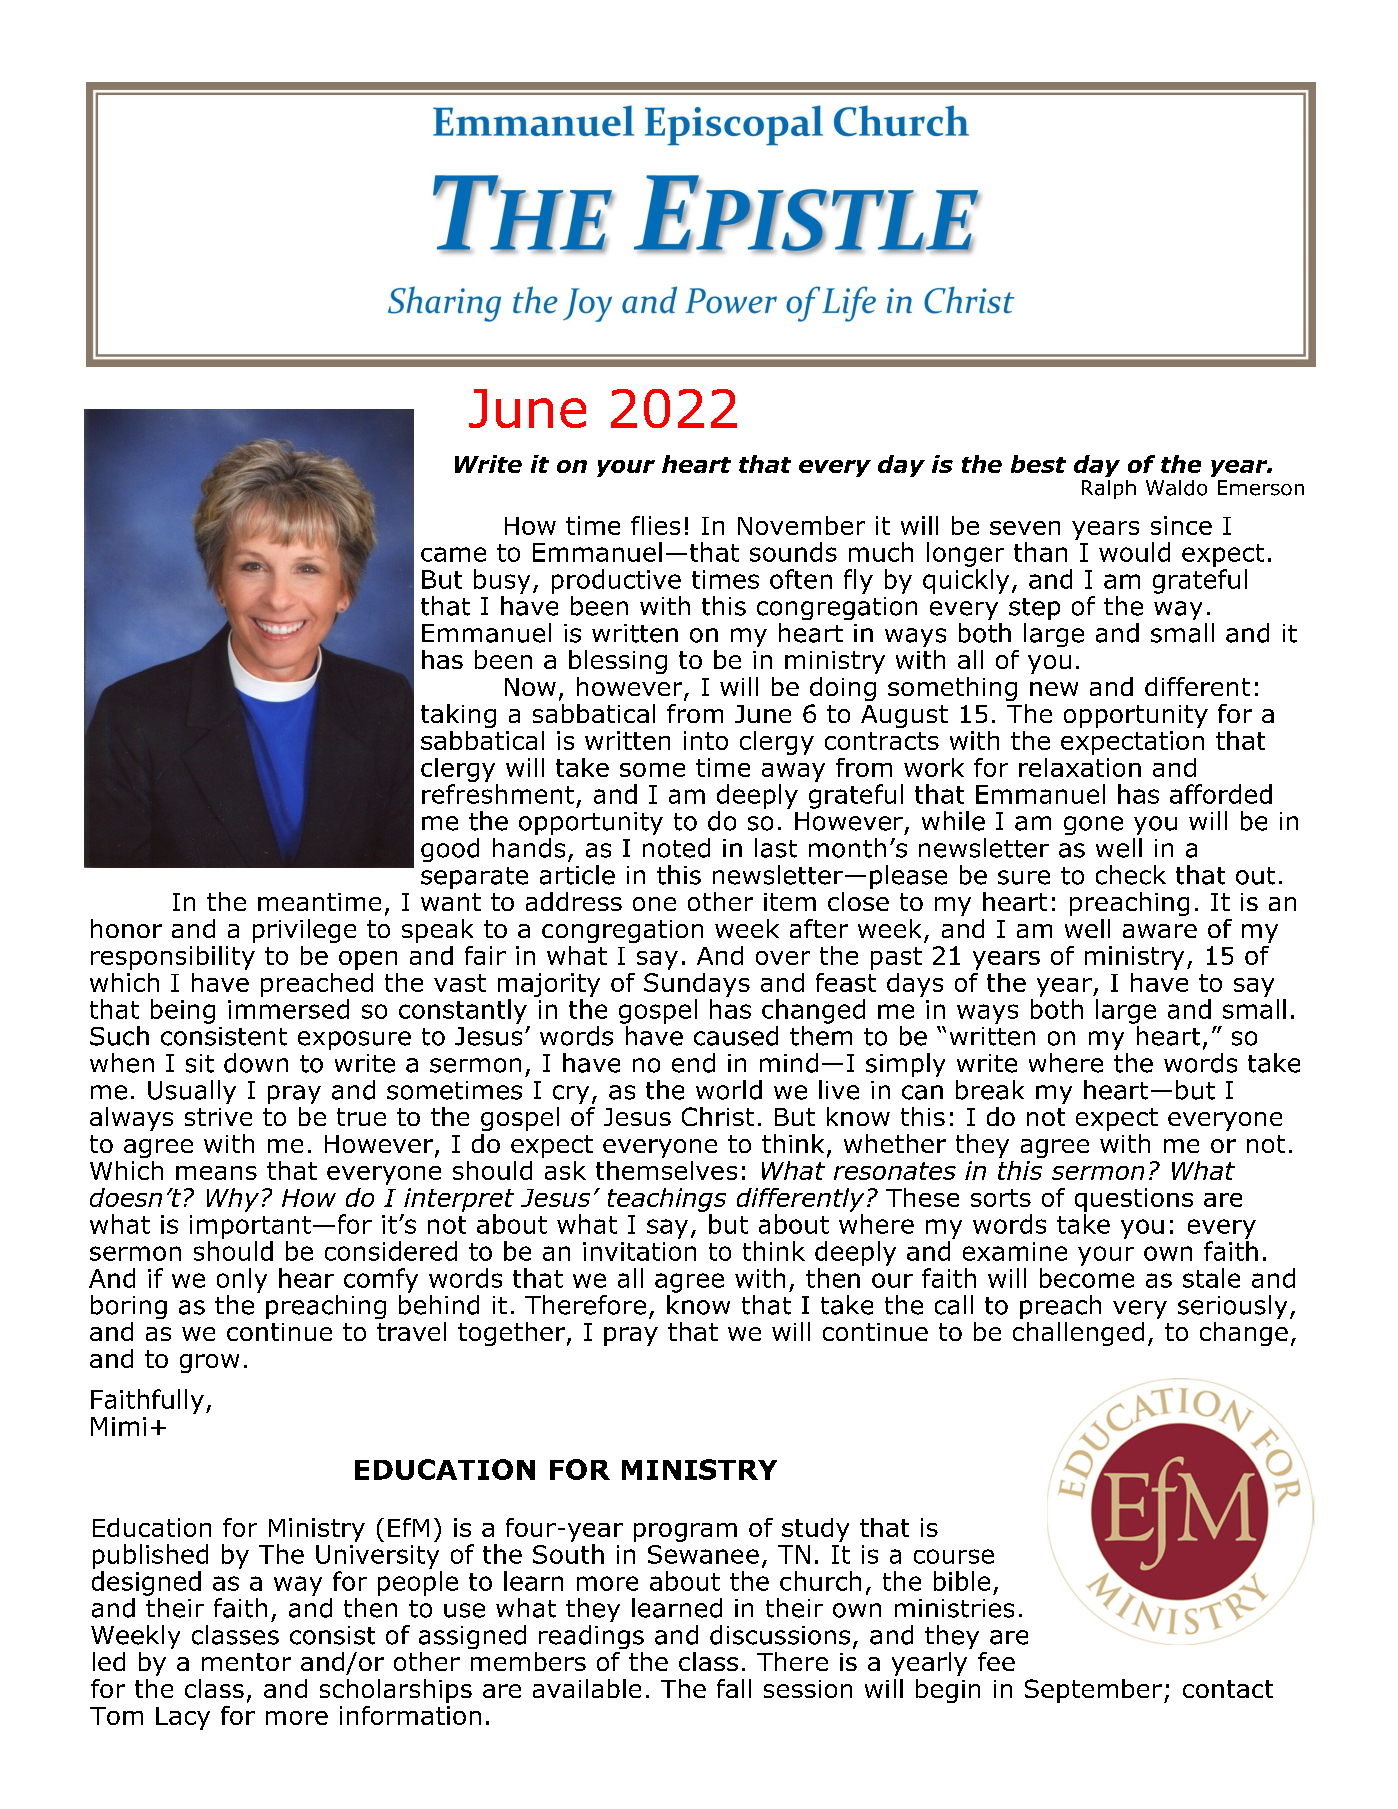  Describe the element at coordinates (1093, 1691) in the image. I see `September` at that location.
